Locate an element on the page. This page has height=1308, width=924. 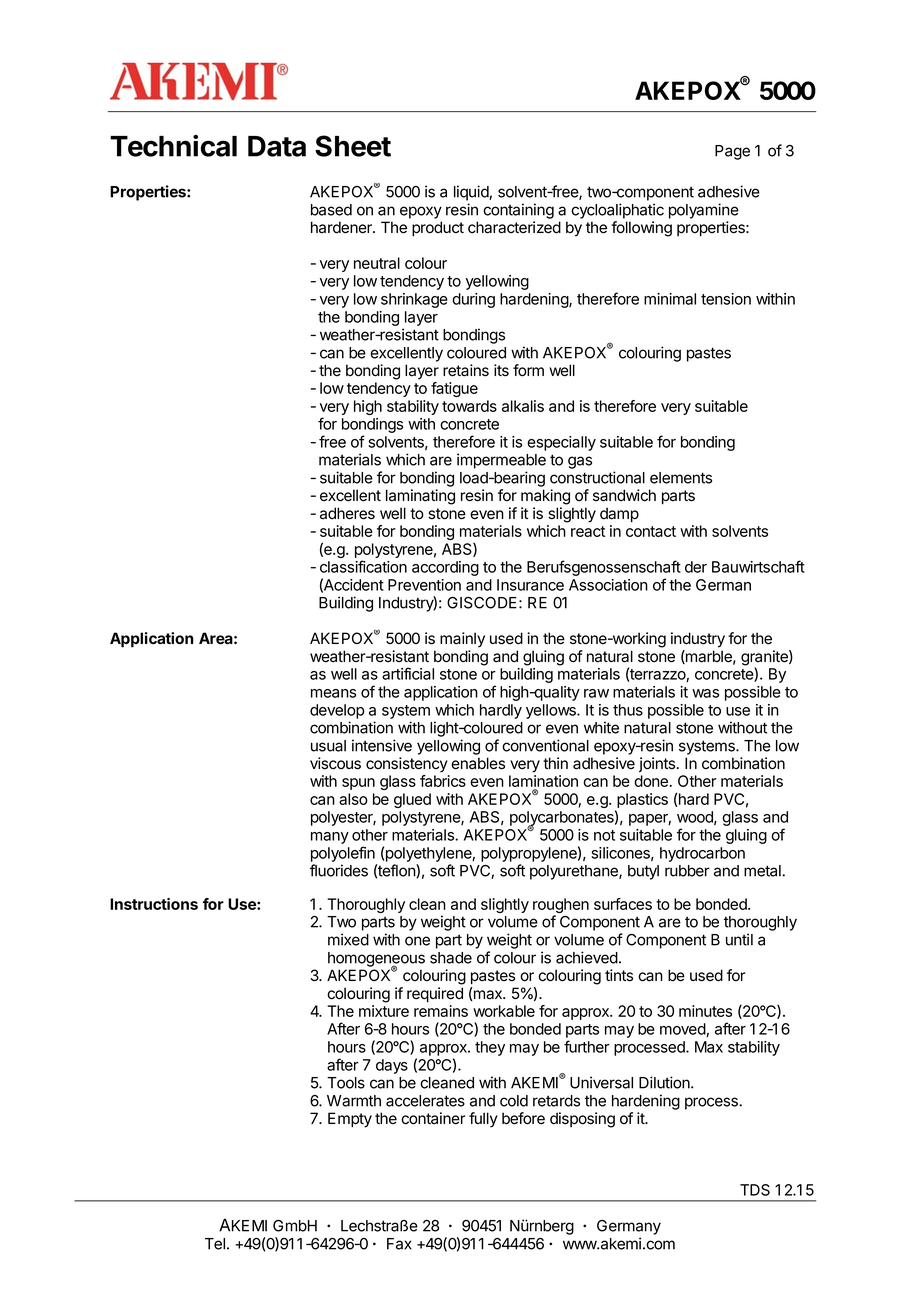
Page is located at coordinates (732, 152).
